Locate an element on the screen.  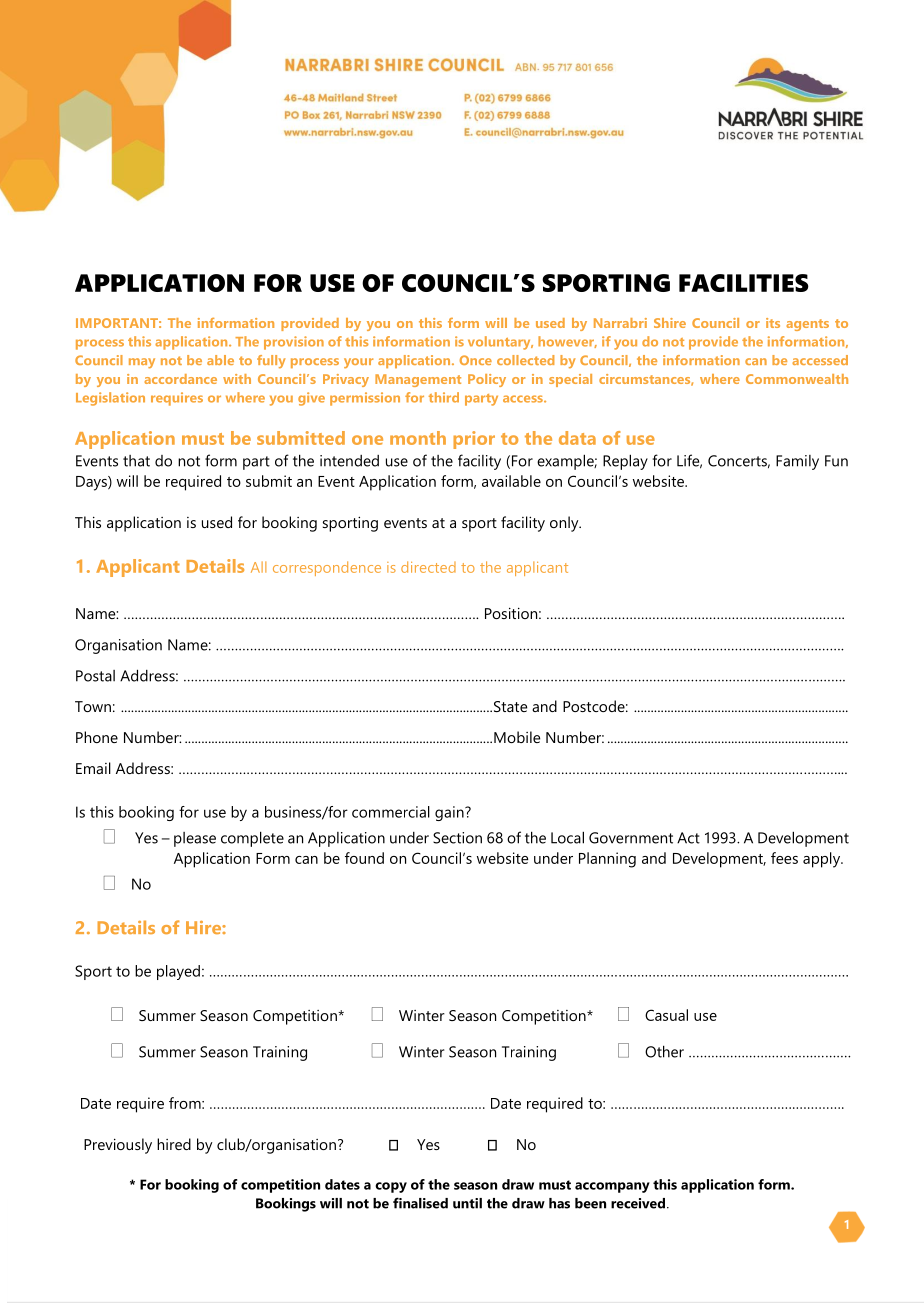
accordance is located at coordinates (180, 379).
